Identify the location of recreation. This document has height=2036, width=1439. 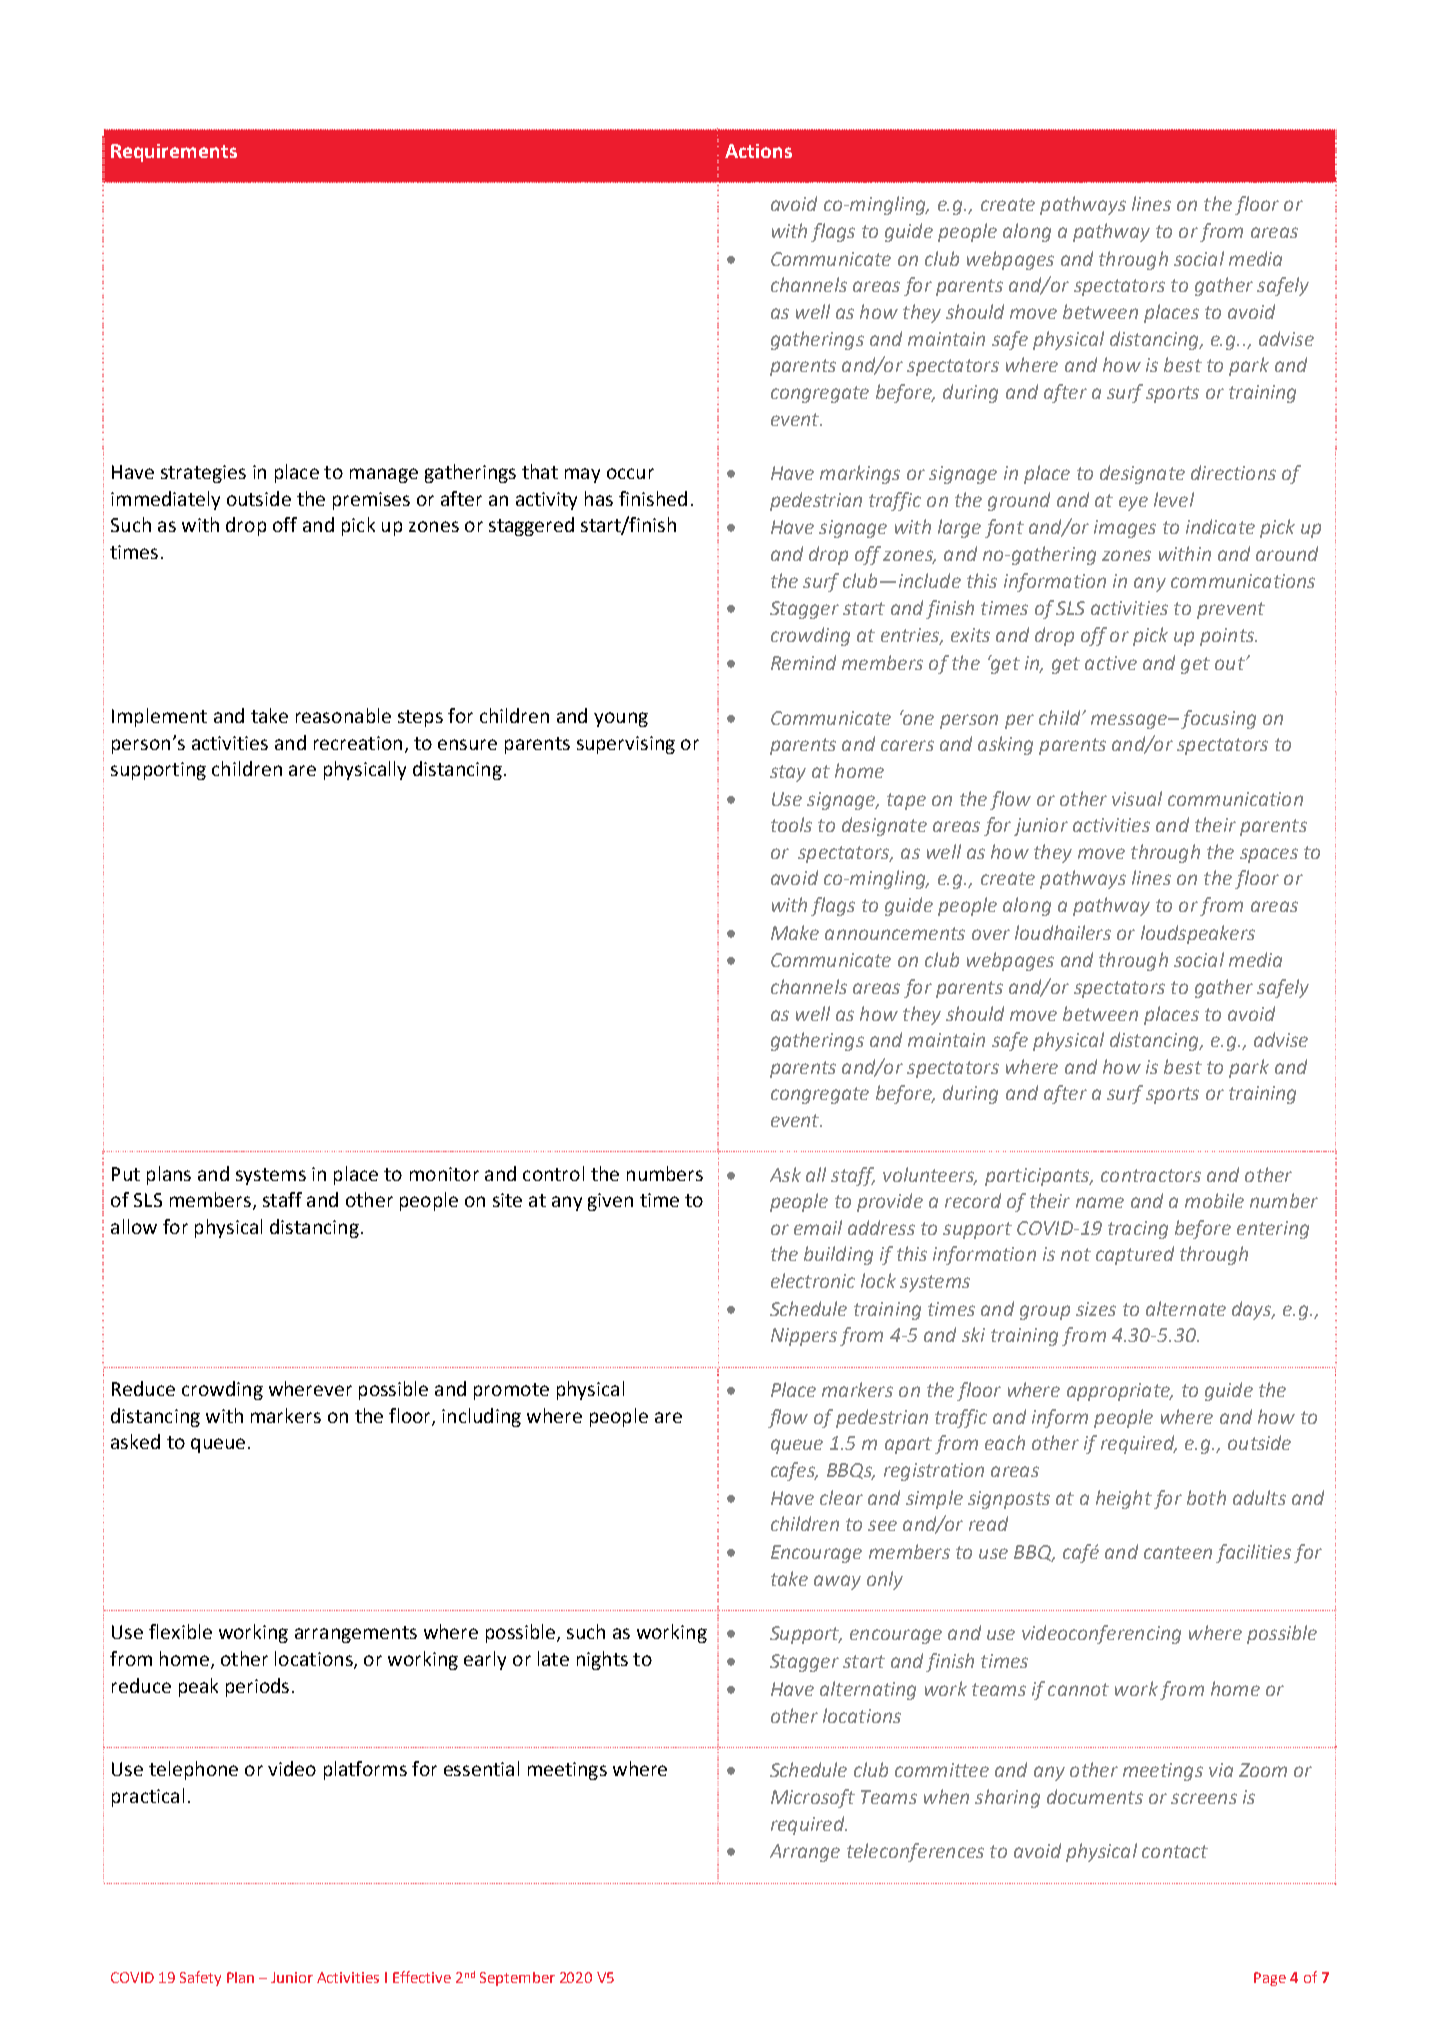
(358, 743).
